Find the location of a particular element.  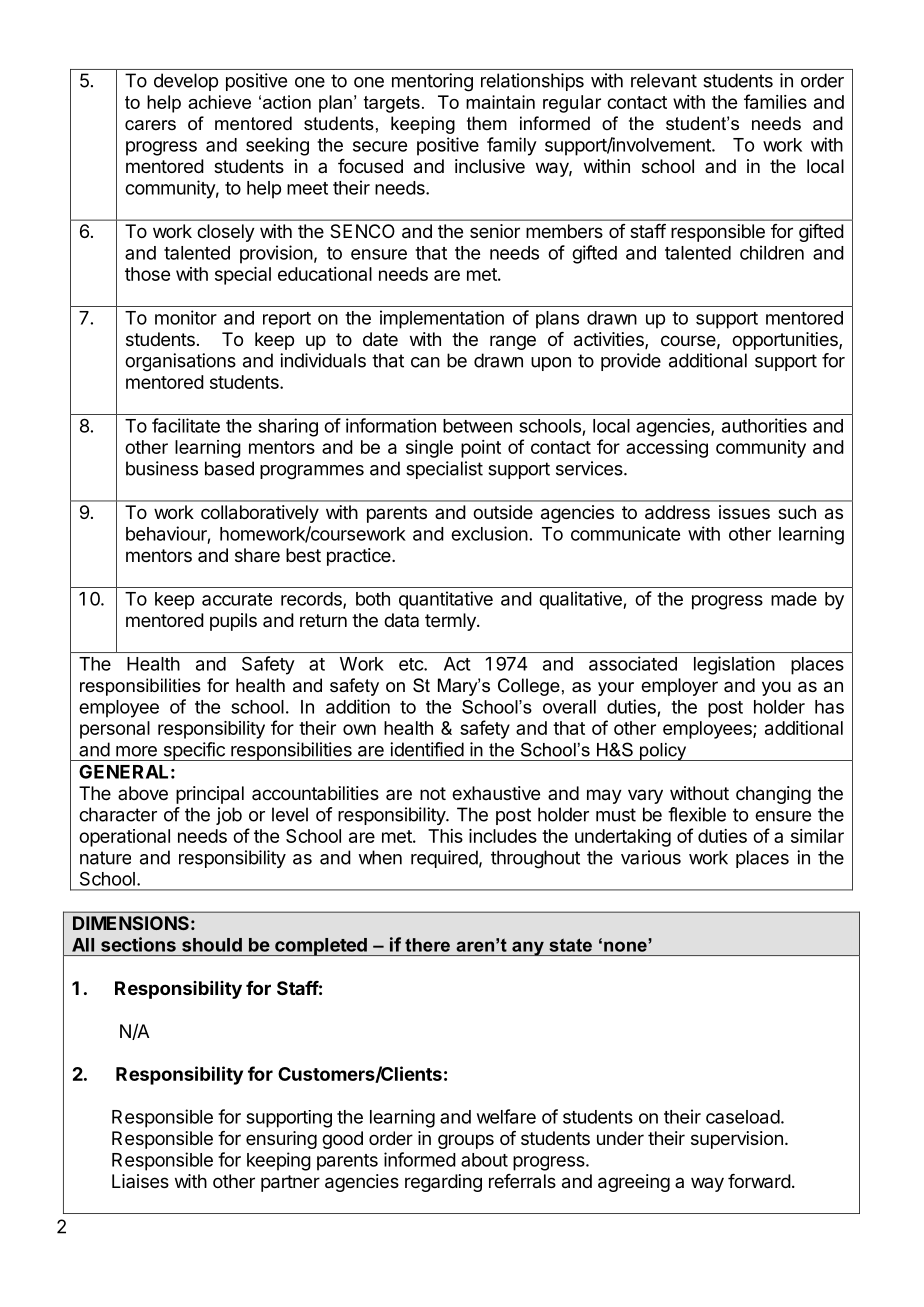

termly is located at coordinates (451, 622).
